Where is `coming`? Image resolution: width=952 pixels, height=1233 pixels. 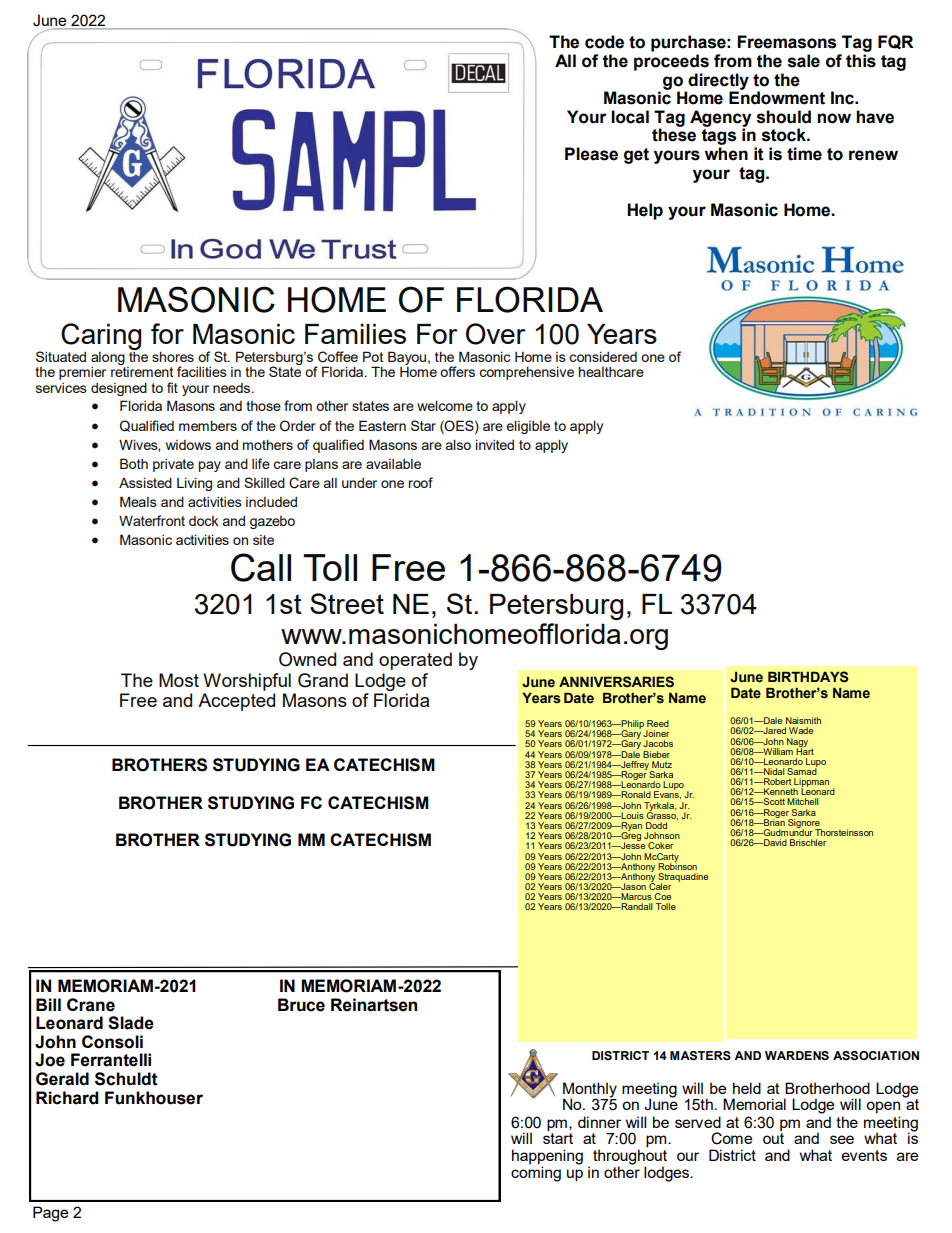
coming is located at coordinates (536, 1174).
